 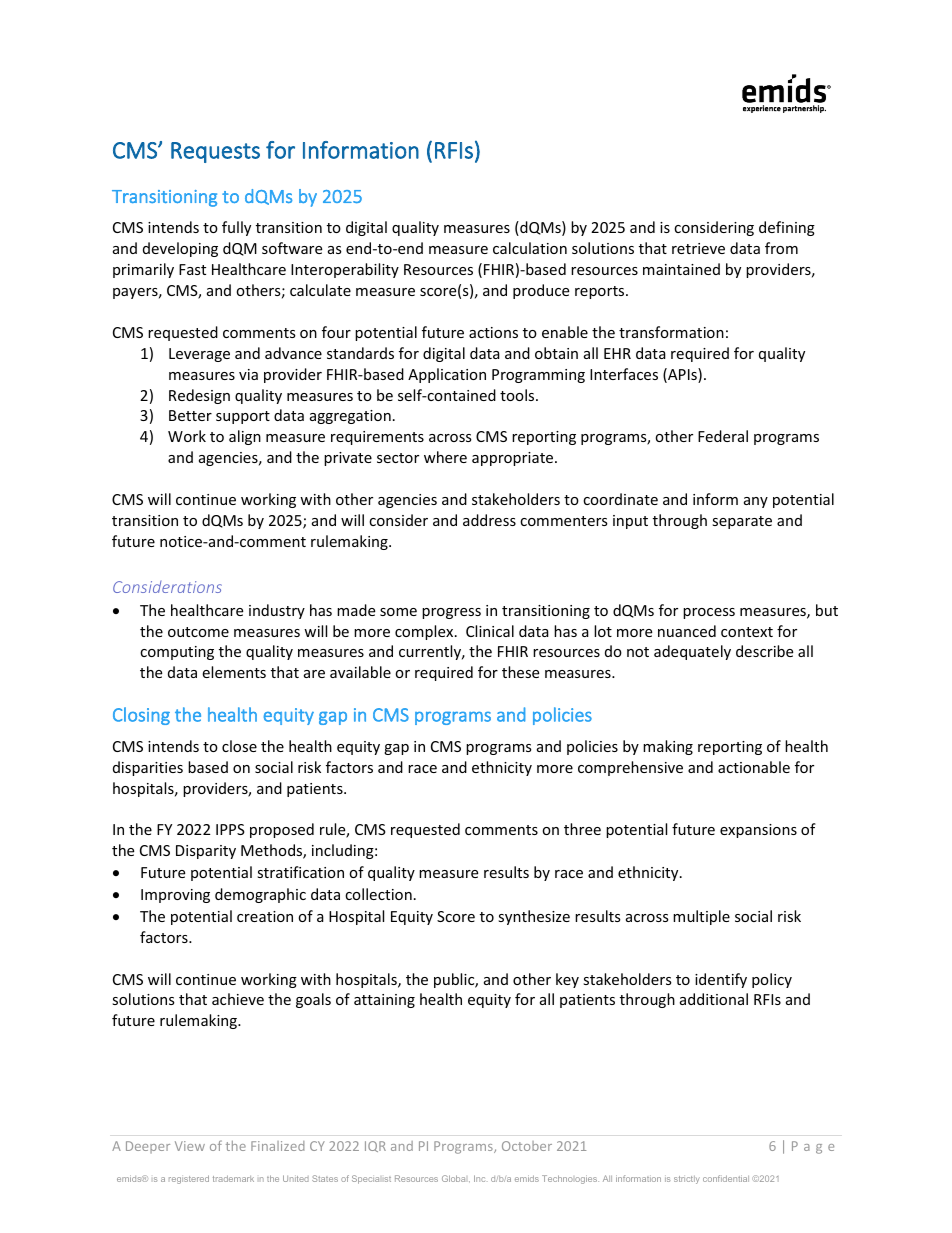 I want to click on tools, so click(x=518, y=395).
